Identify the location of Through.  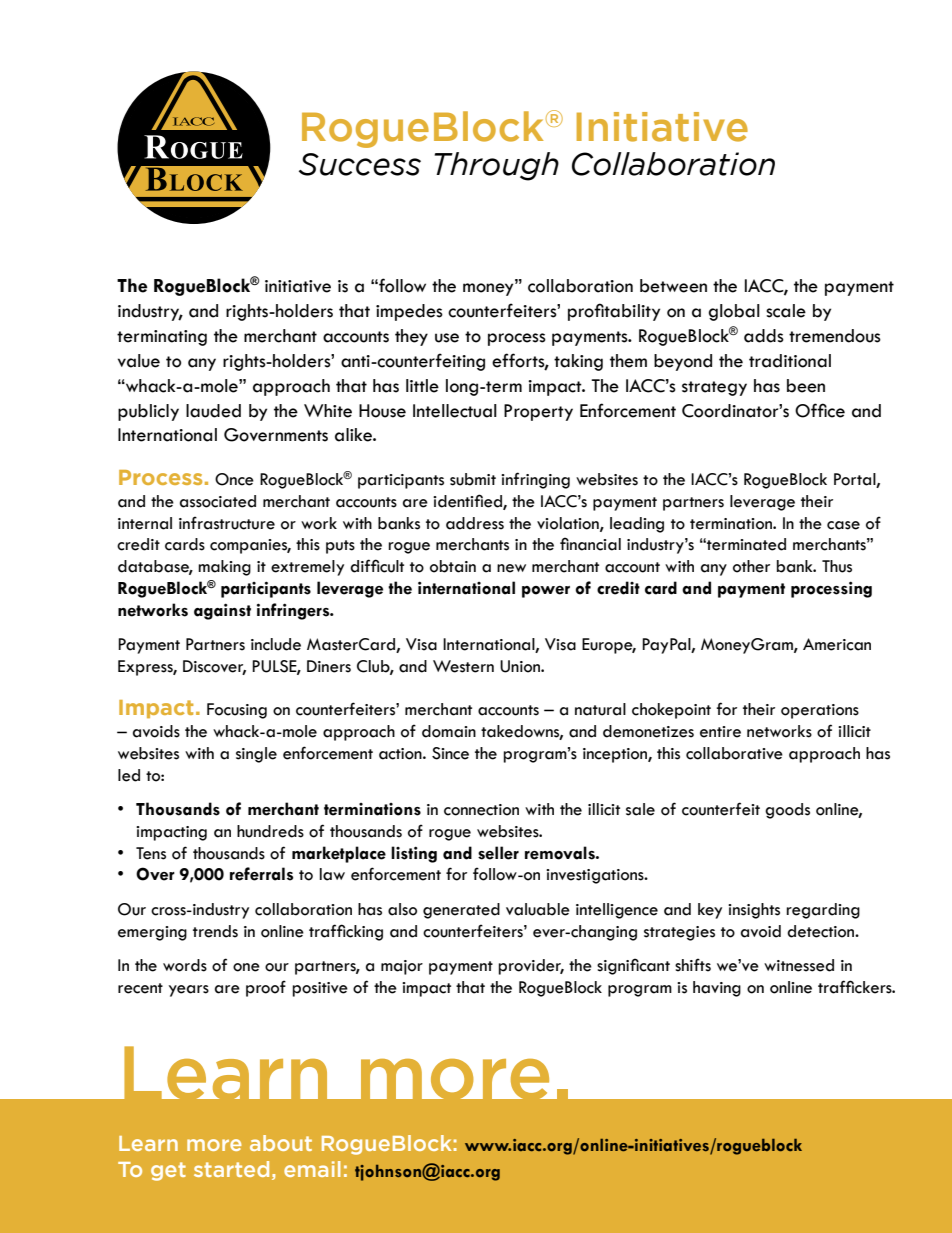
(496, 166).
